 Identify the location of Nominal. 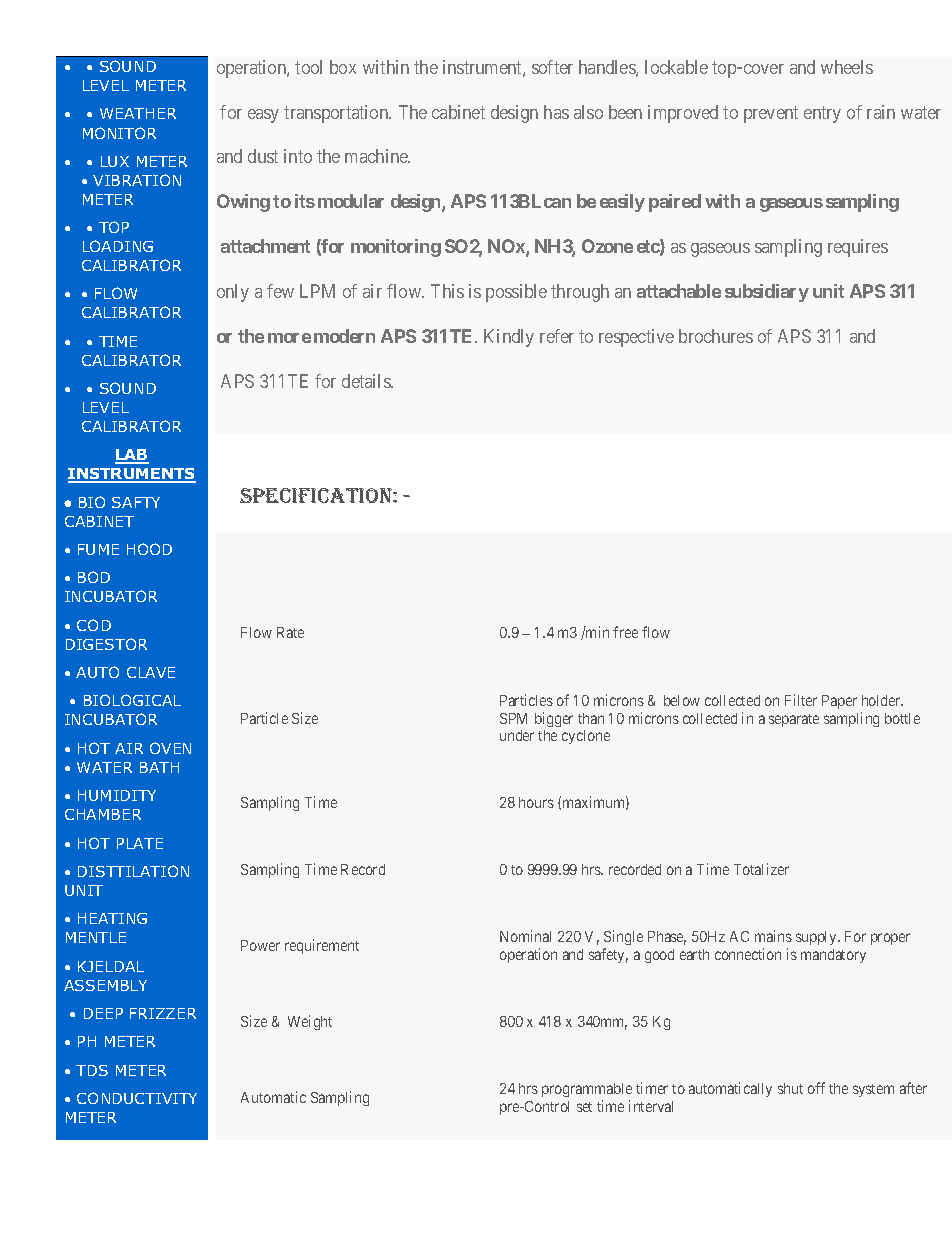
(525, 936).
